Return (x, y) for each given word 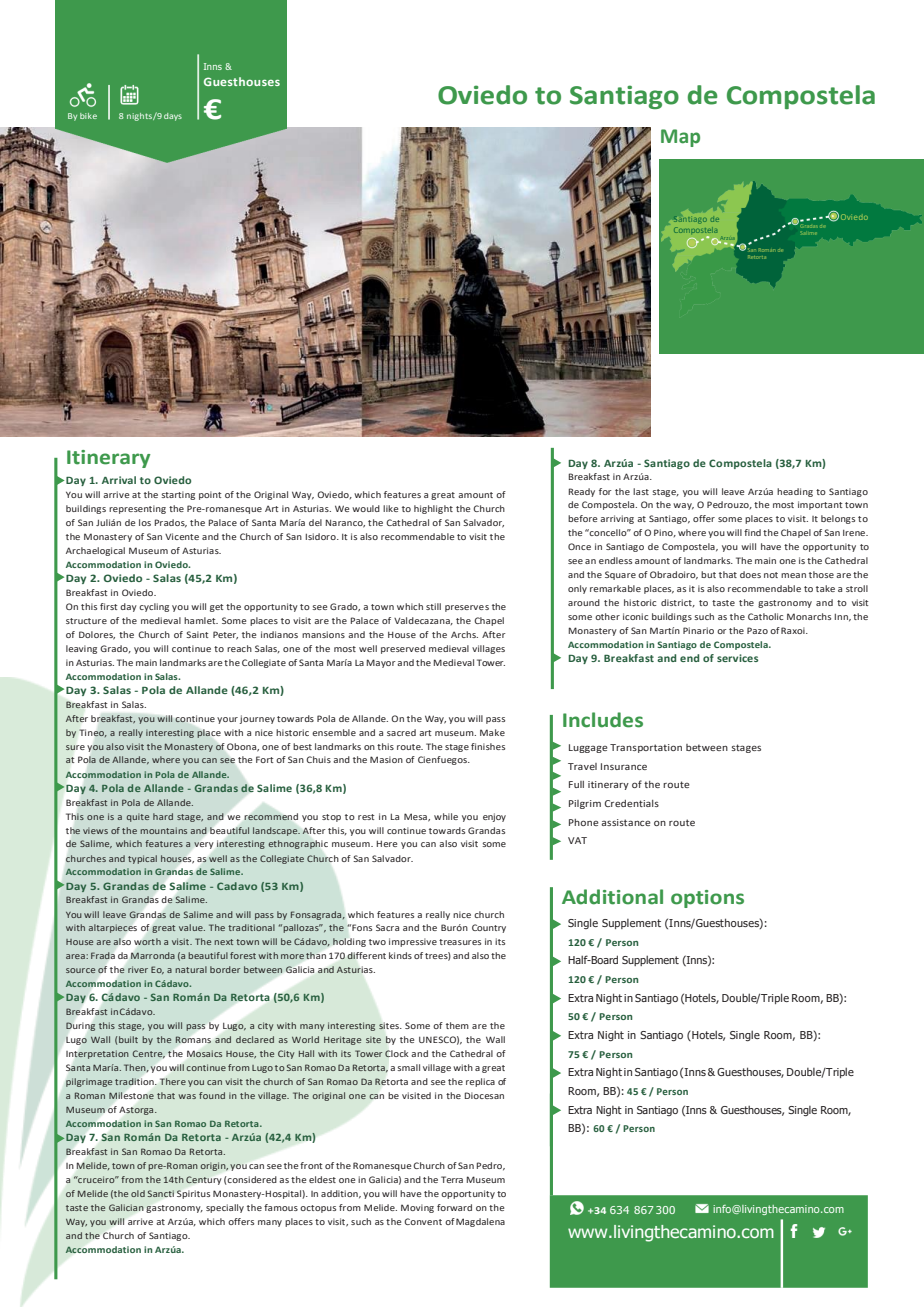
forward (454, 1207)
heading (795, 492)
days (173, 117)
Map (680, 138)
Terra (452, 1179)
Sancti (161, 1193)
